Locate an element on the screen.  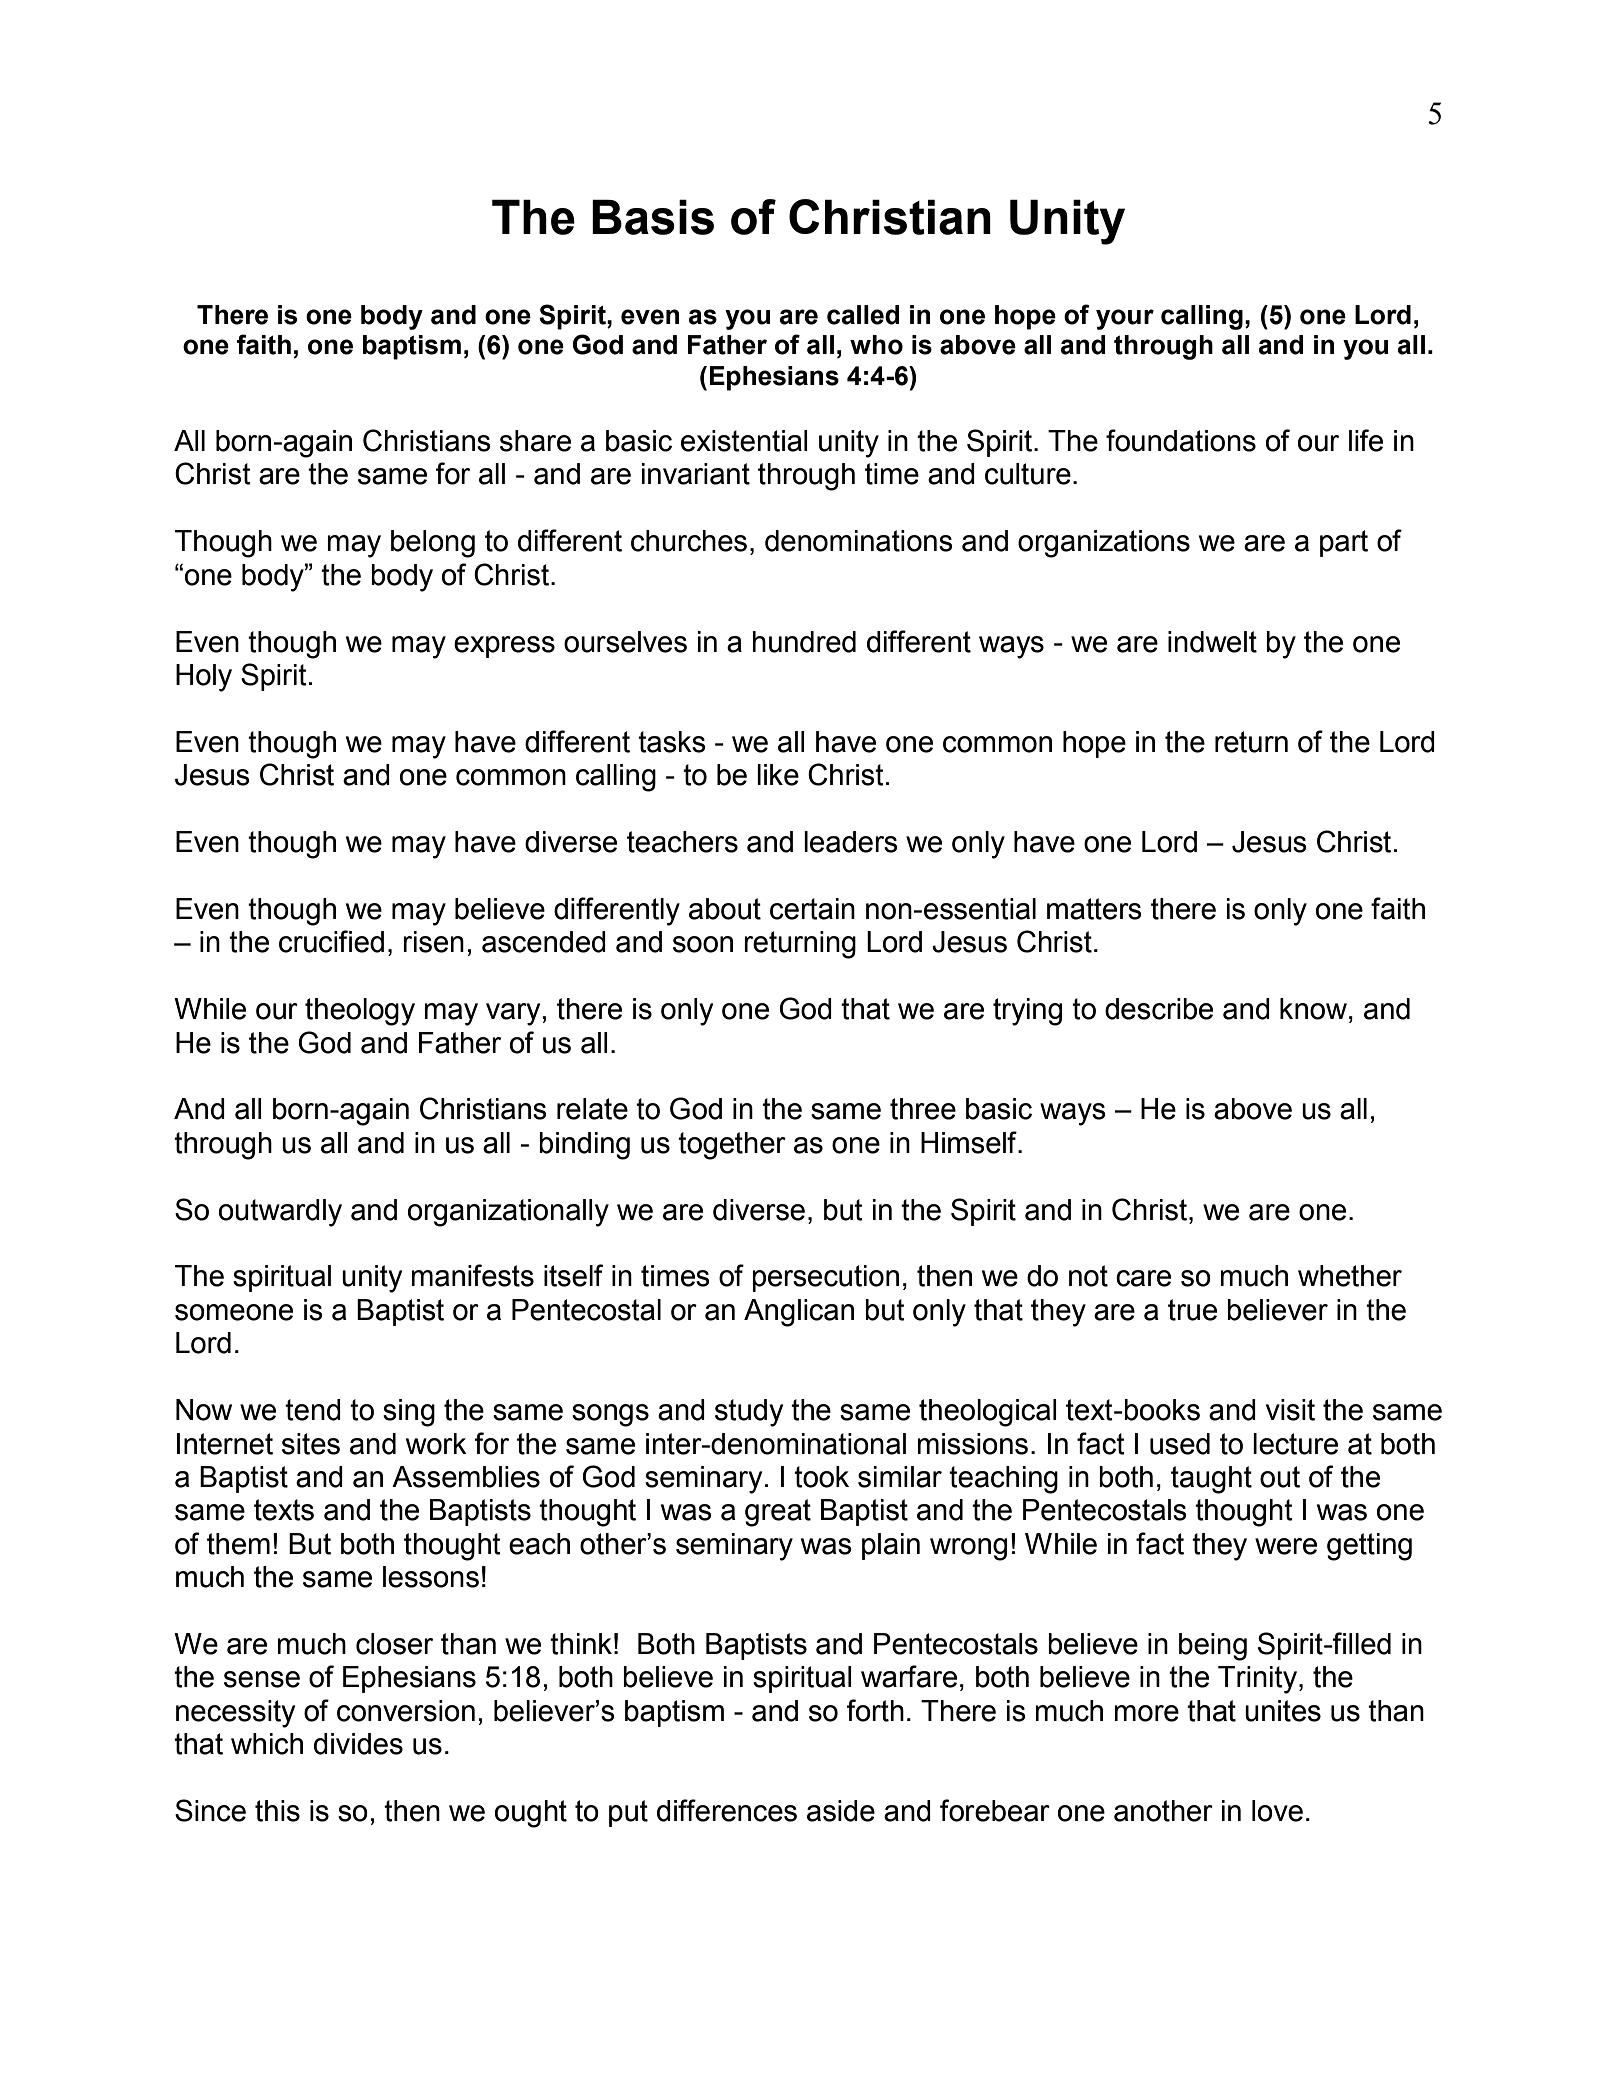
Basis is located at coordinates (653, 217).
